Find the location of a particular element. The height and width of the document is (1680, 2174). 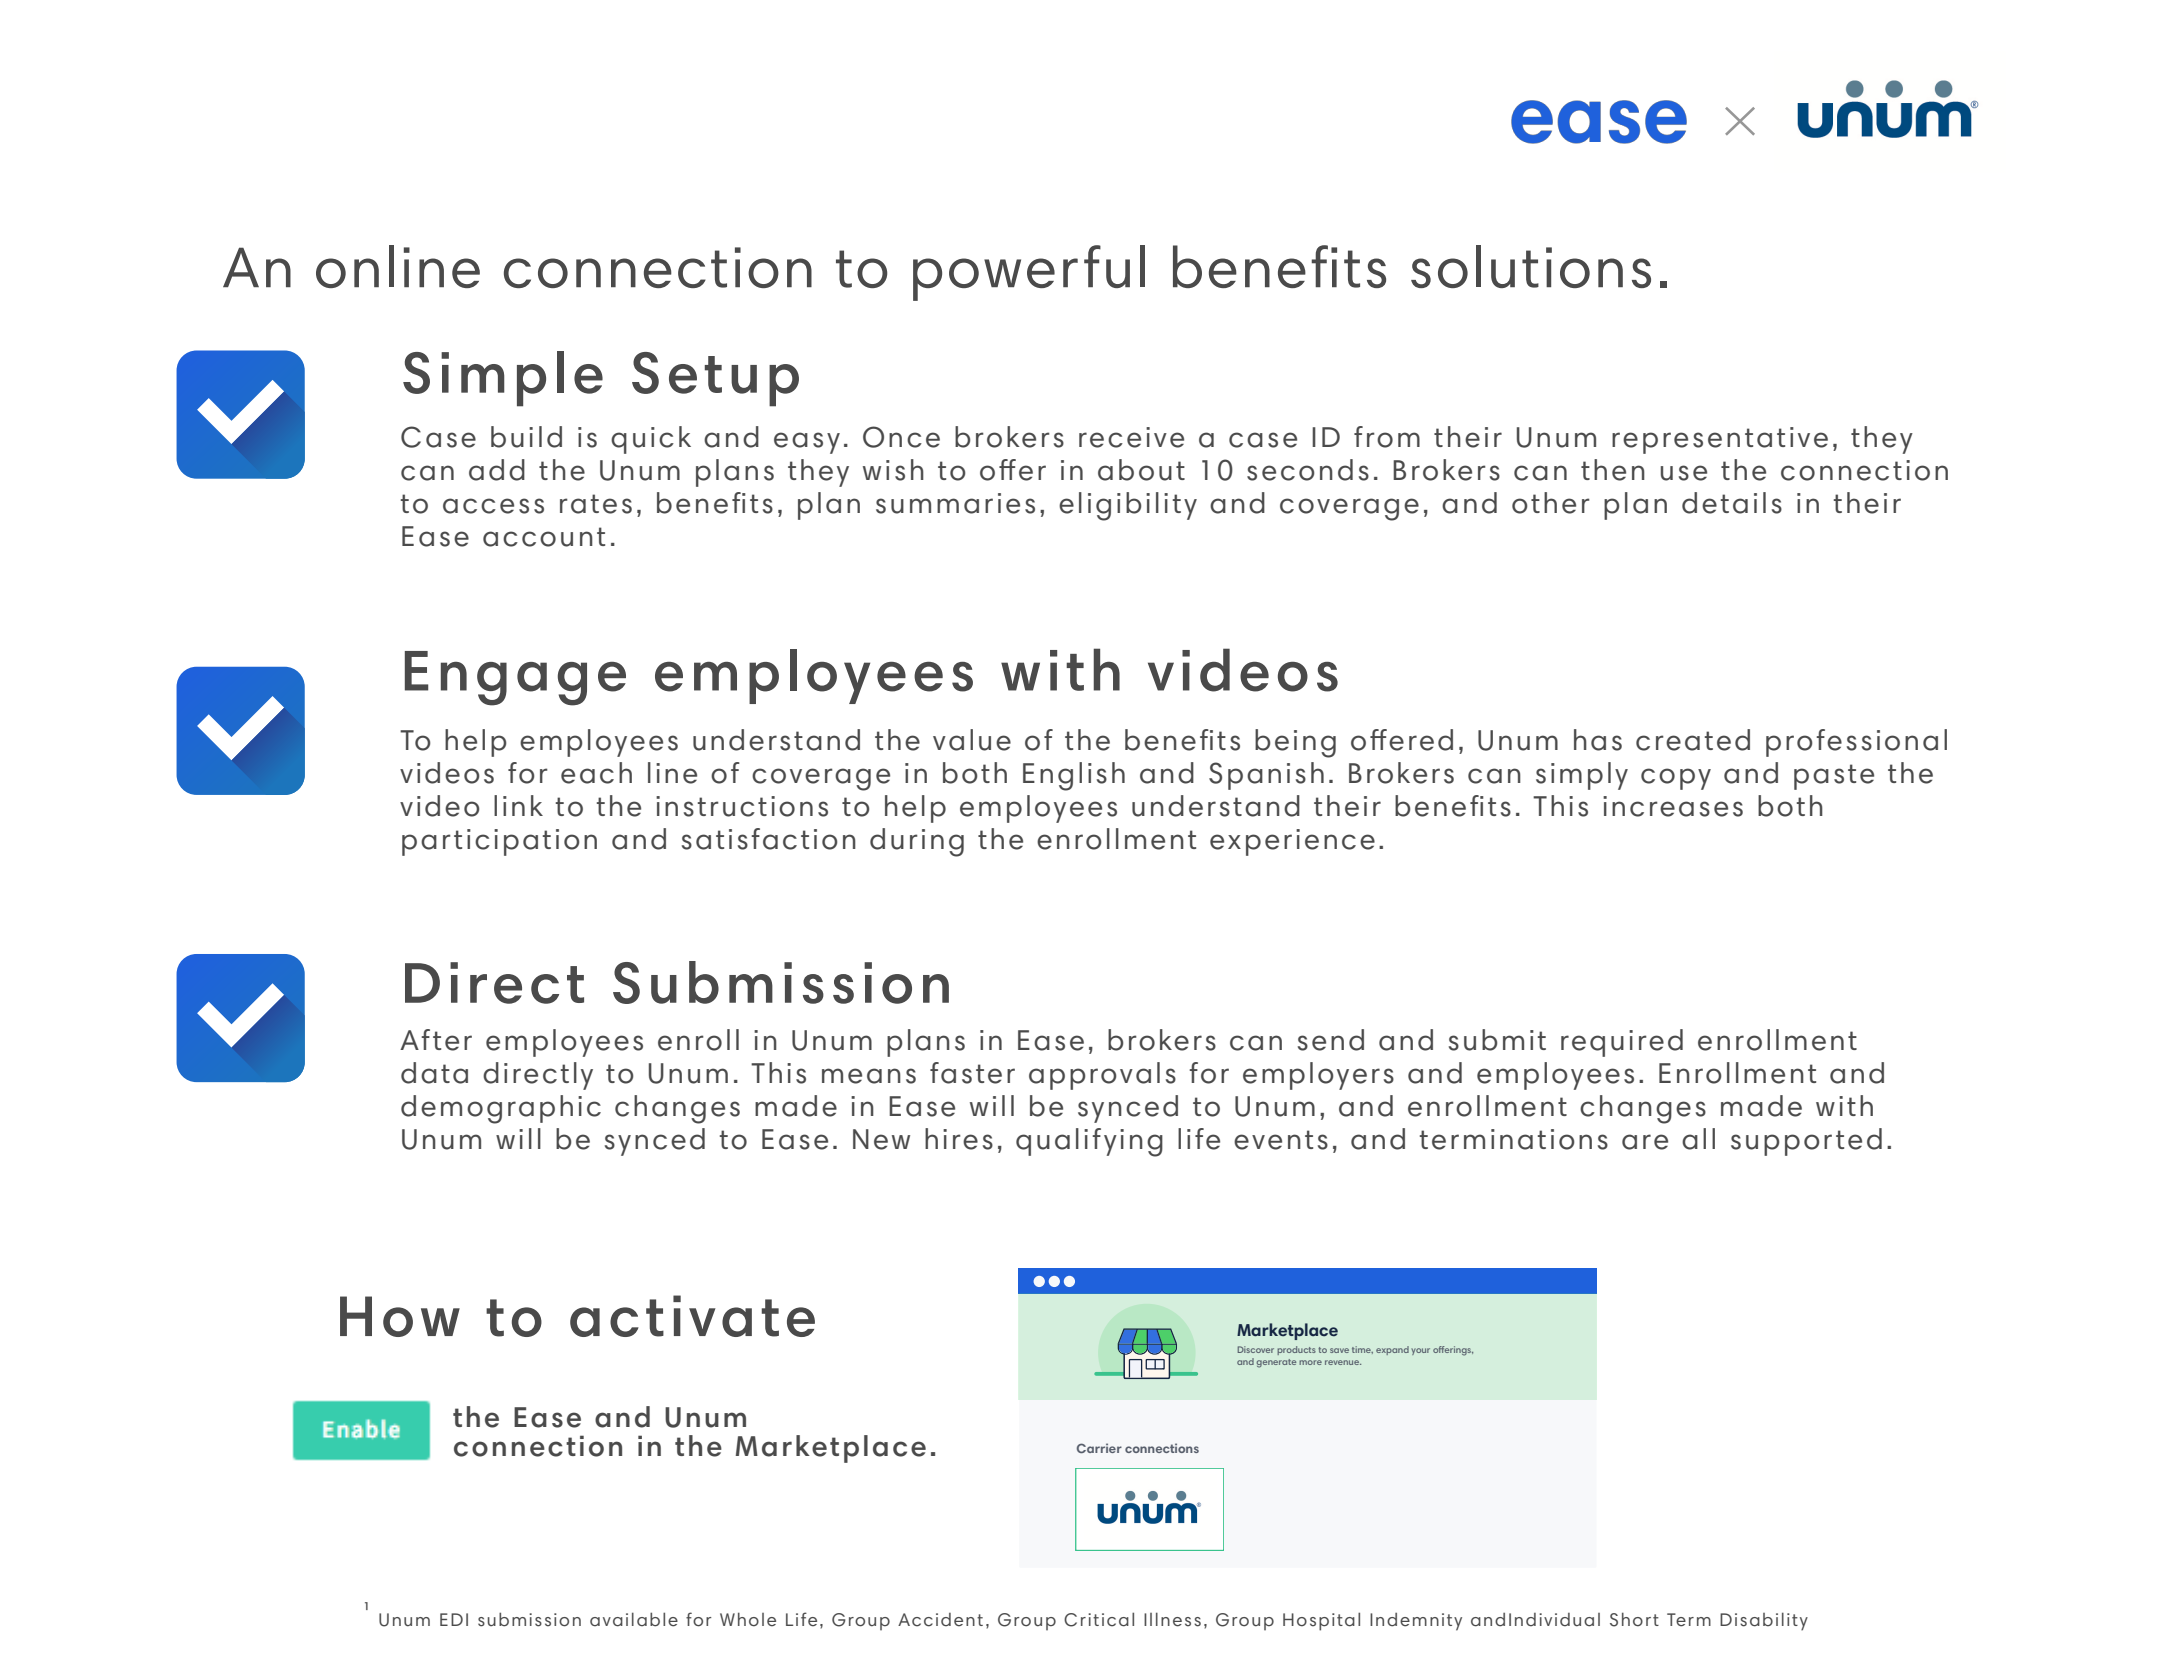

Simple is located at coordinates (503, 379).
